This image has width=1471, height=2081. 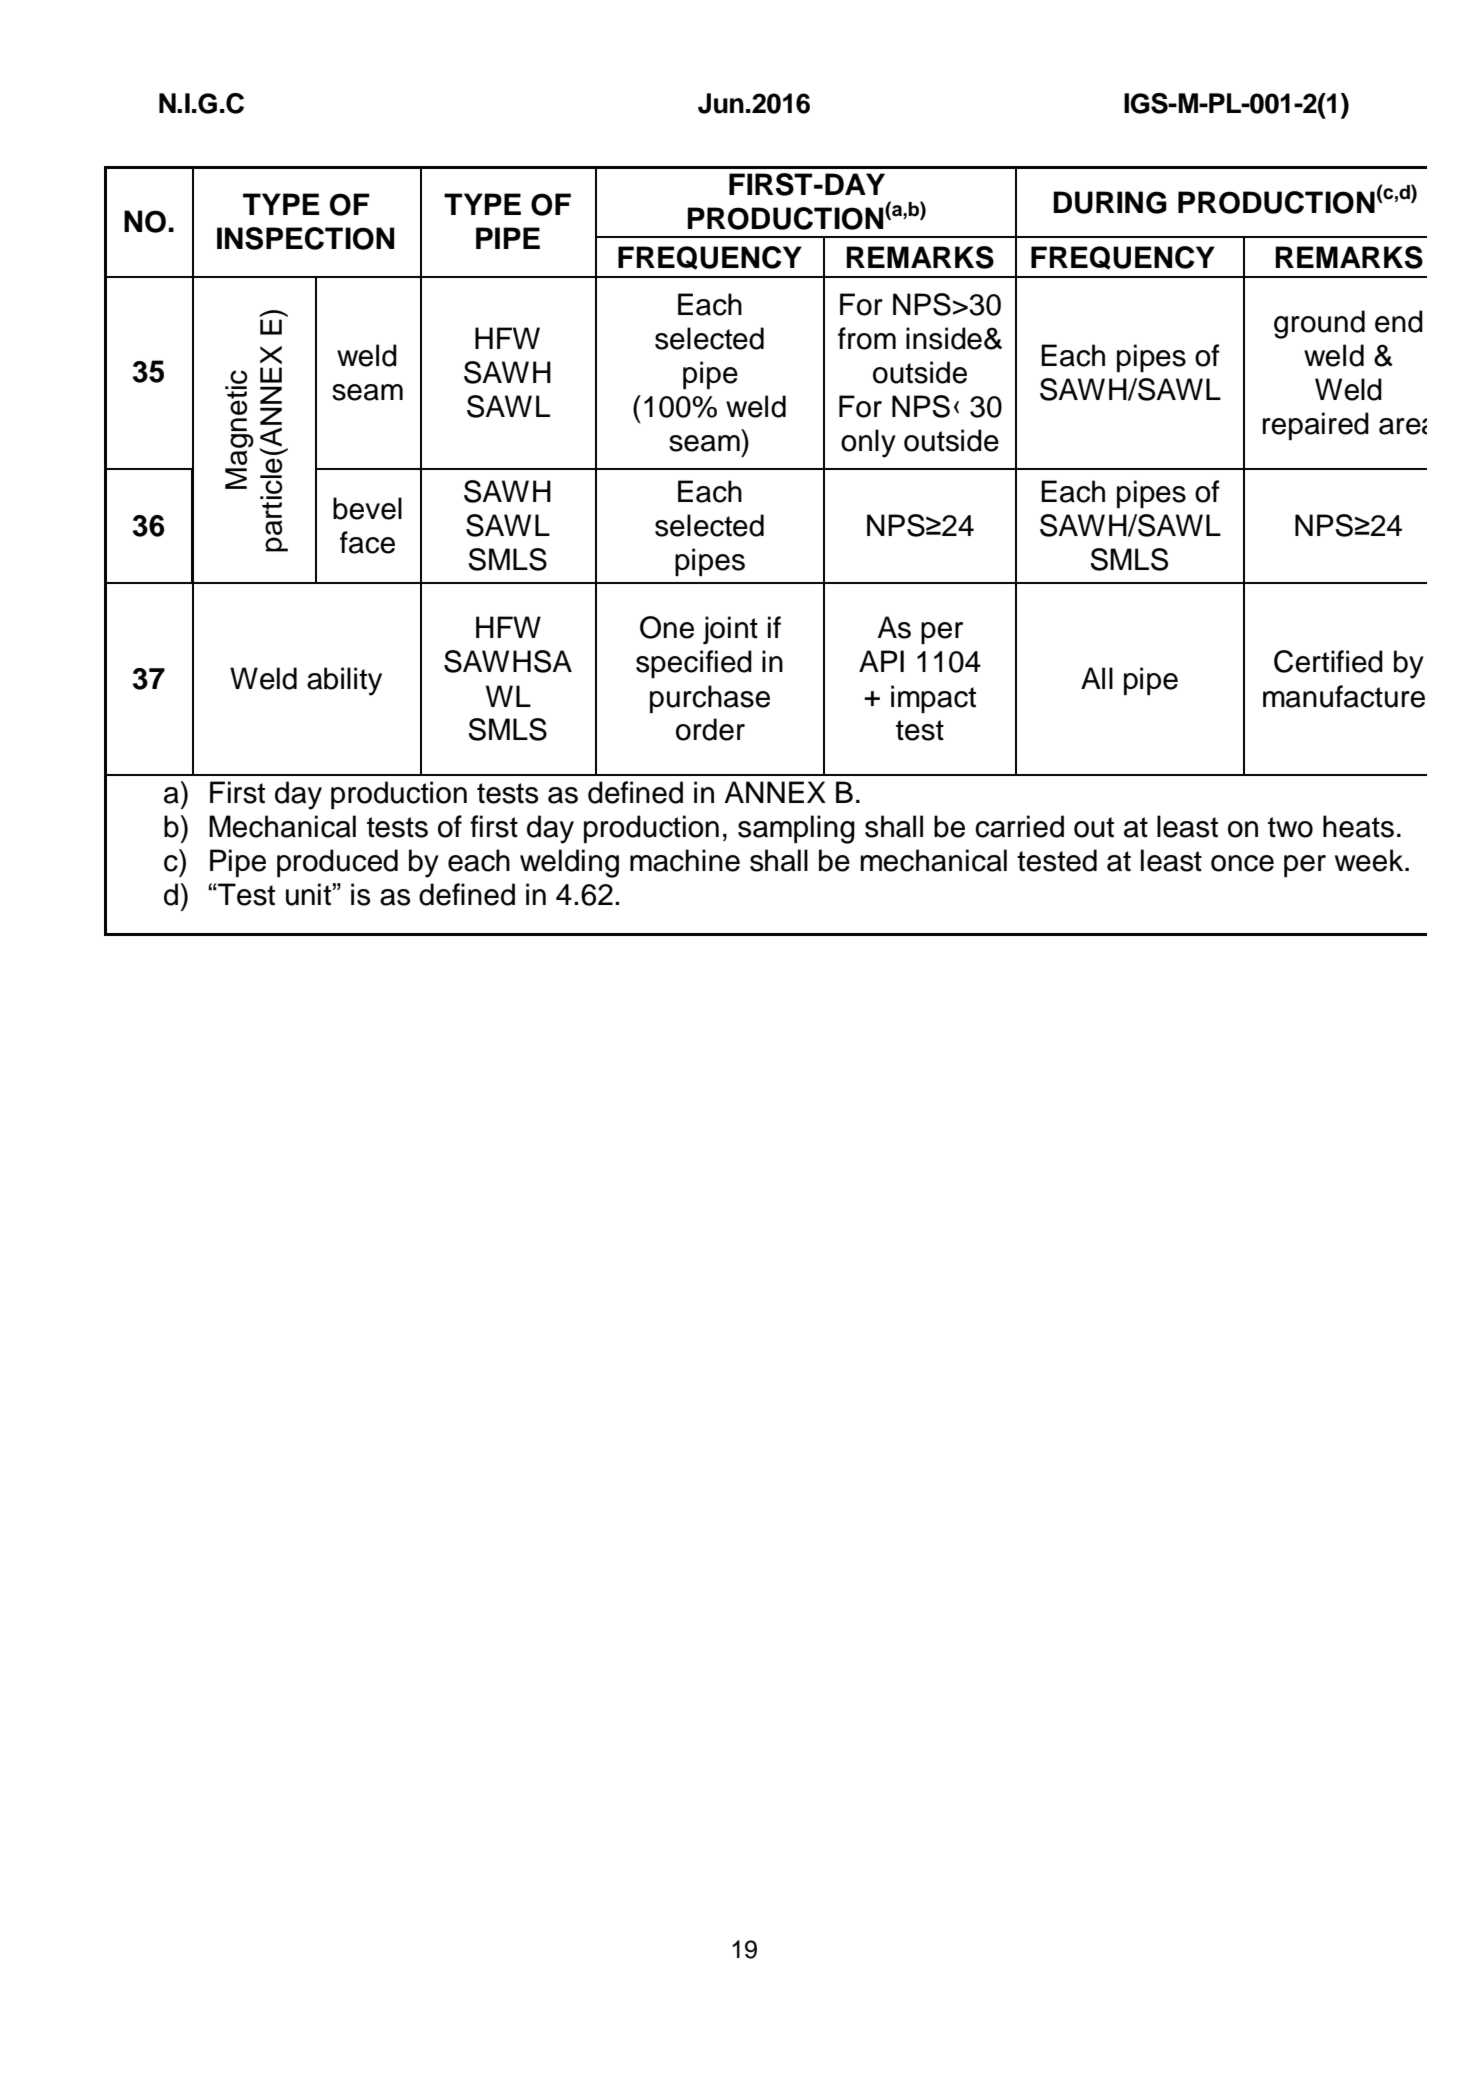 What do you see at coordinates (367, 542) in the image?
I see `face` at bounding box center [367, 542].
